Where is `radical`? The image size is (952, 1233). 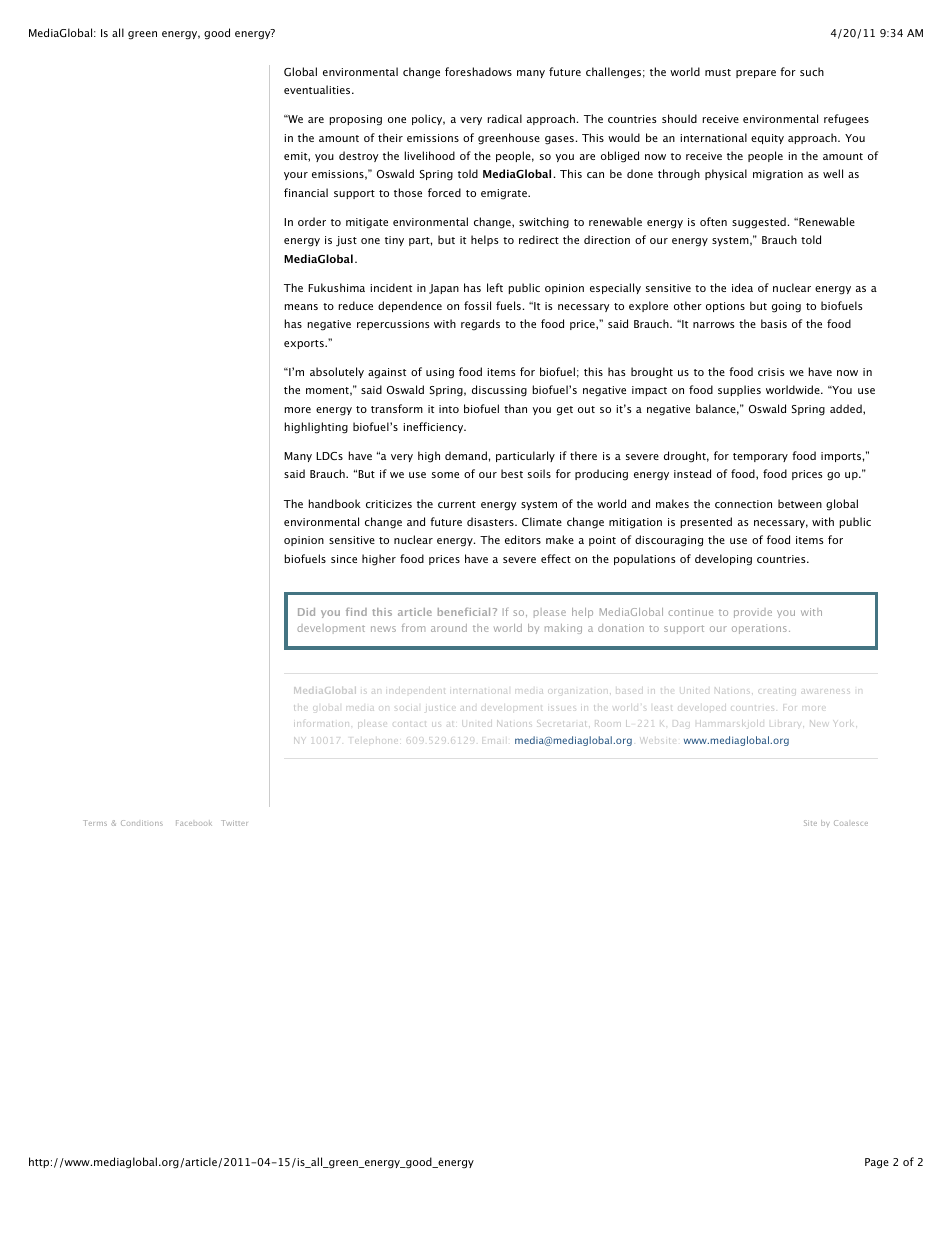
radical is located at coordinates (505, 118).
